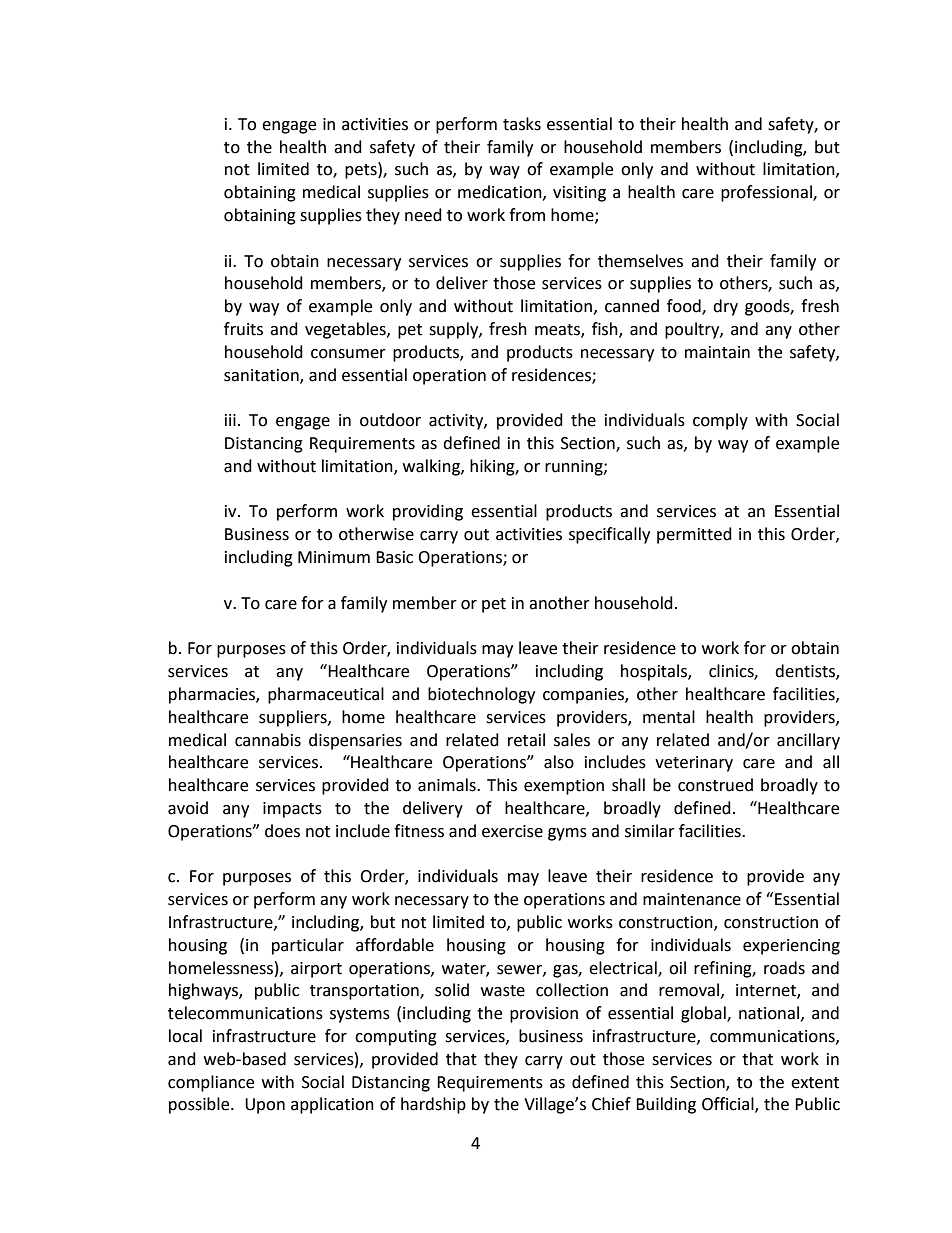  Describe the element at coordinates (334, 557) in the page. I see `Minimum` at that location.
